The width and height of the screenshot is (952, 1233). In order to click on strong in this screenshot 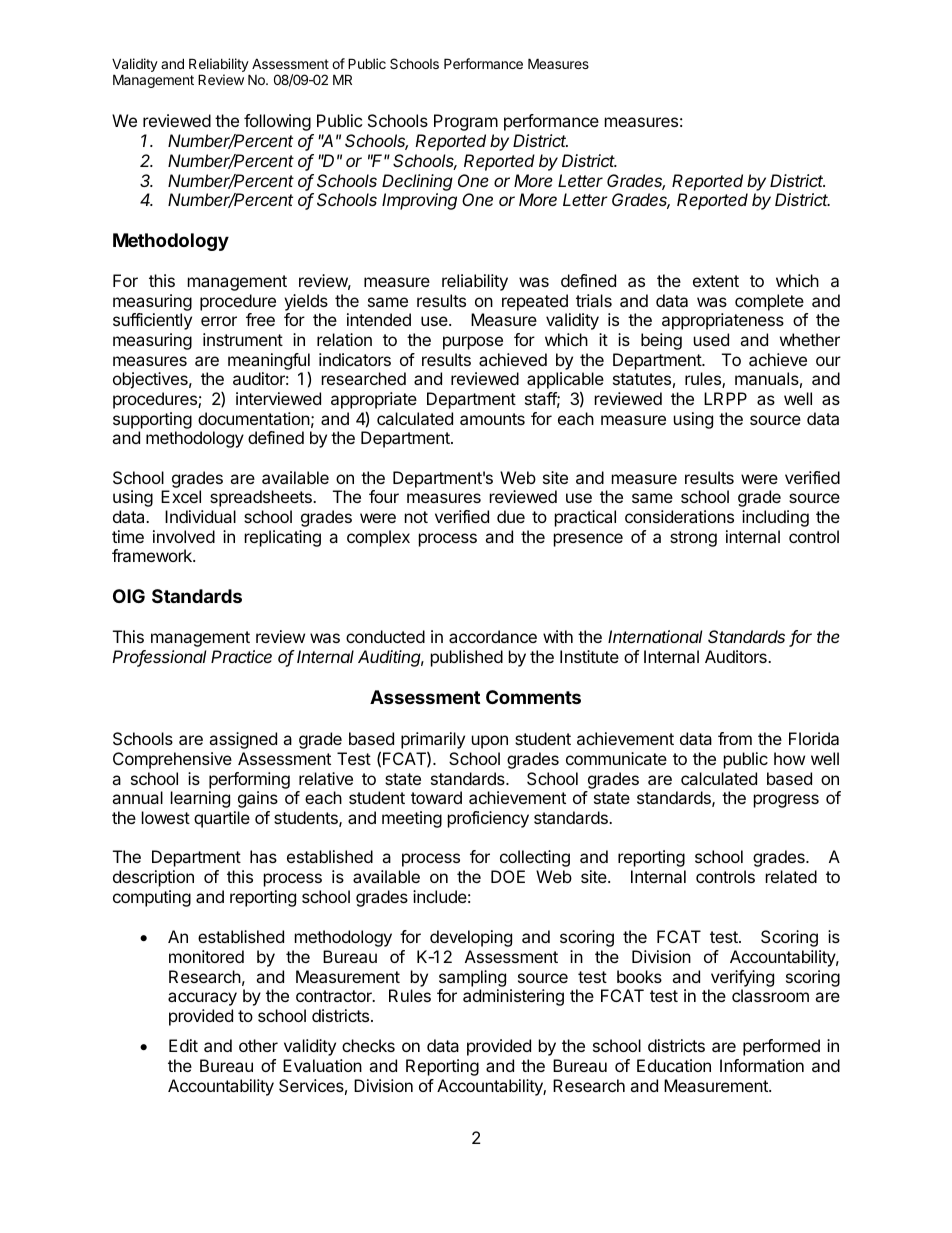, I will do `click(693, 539)`.
